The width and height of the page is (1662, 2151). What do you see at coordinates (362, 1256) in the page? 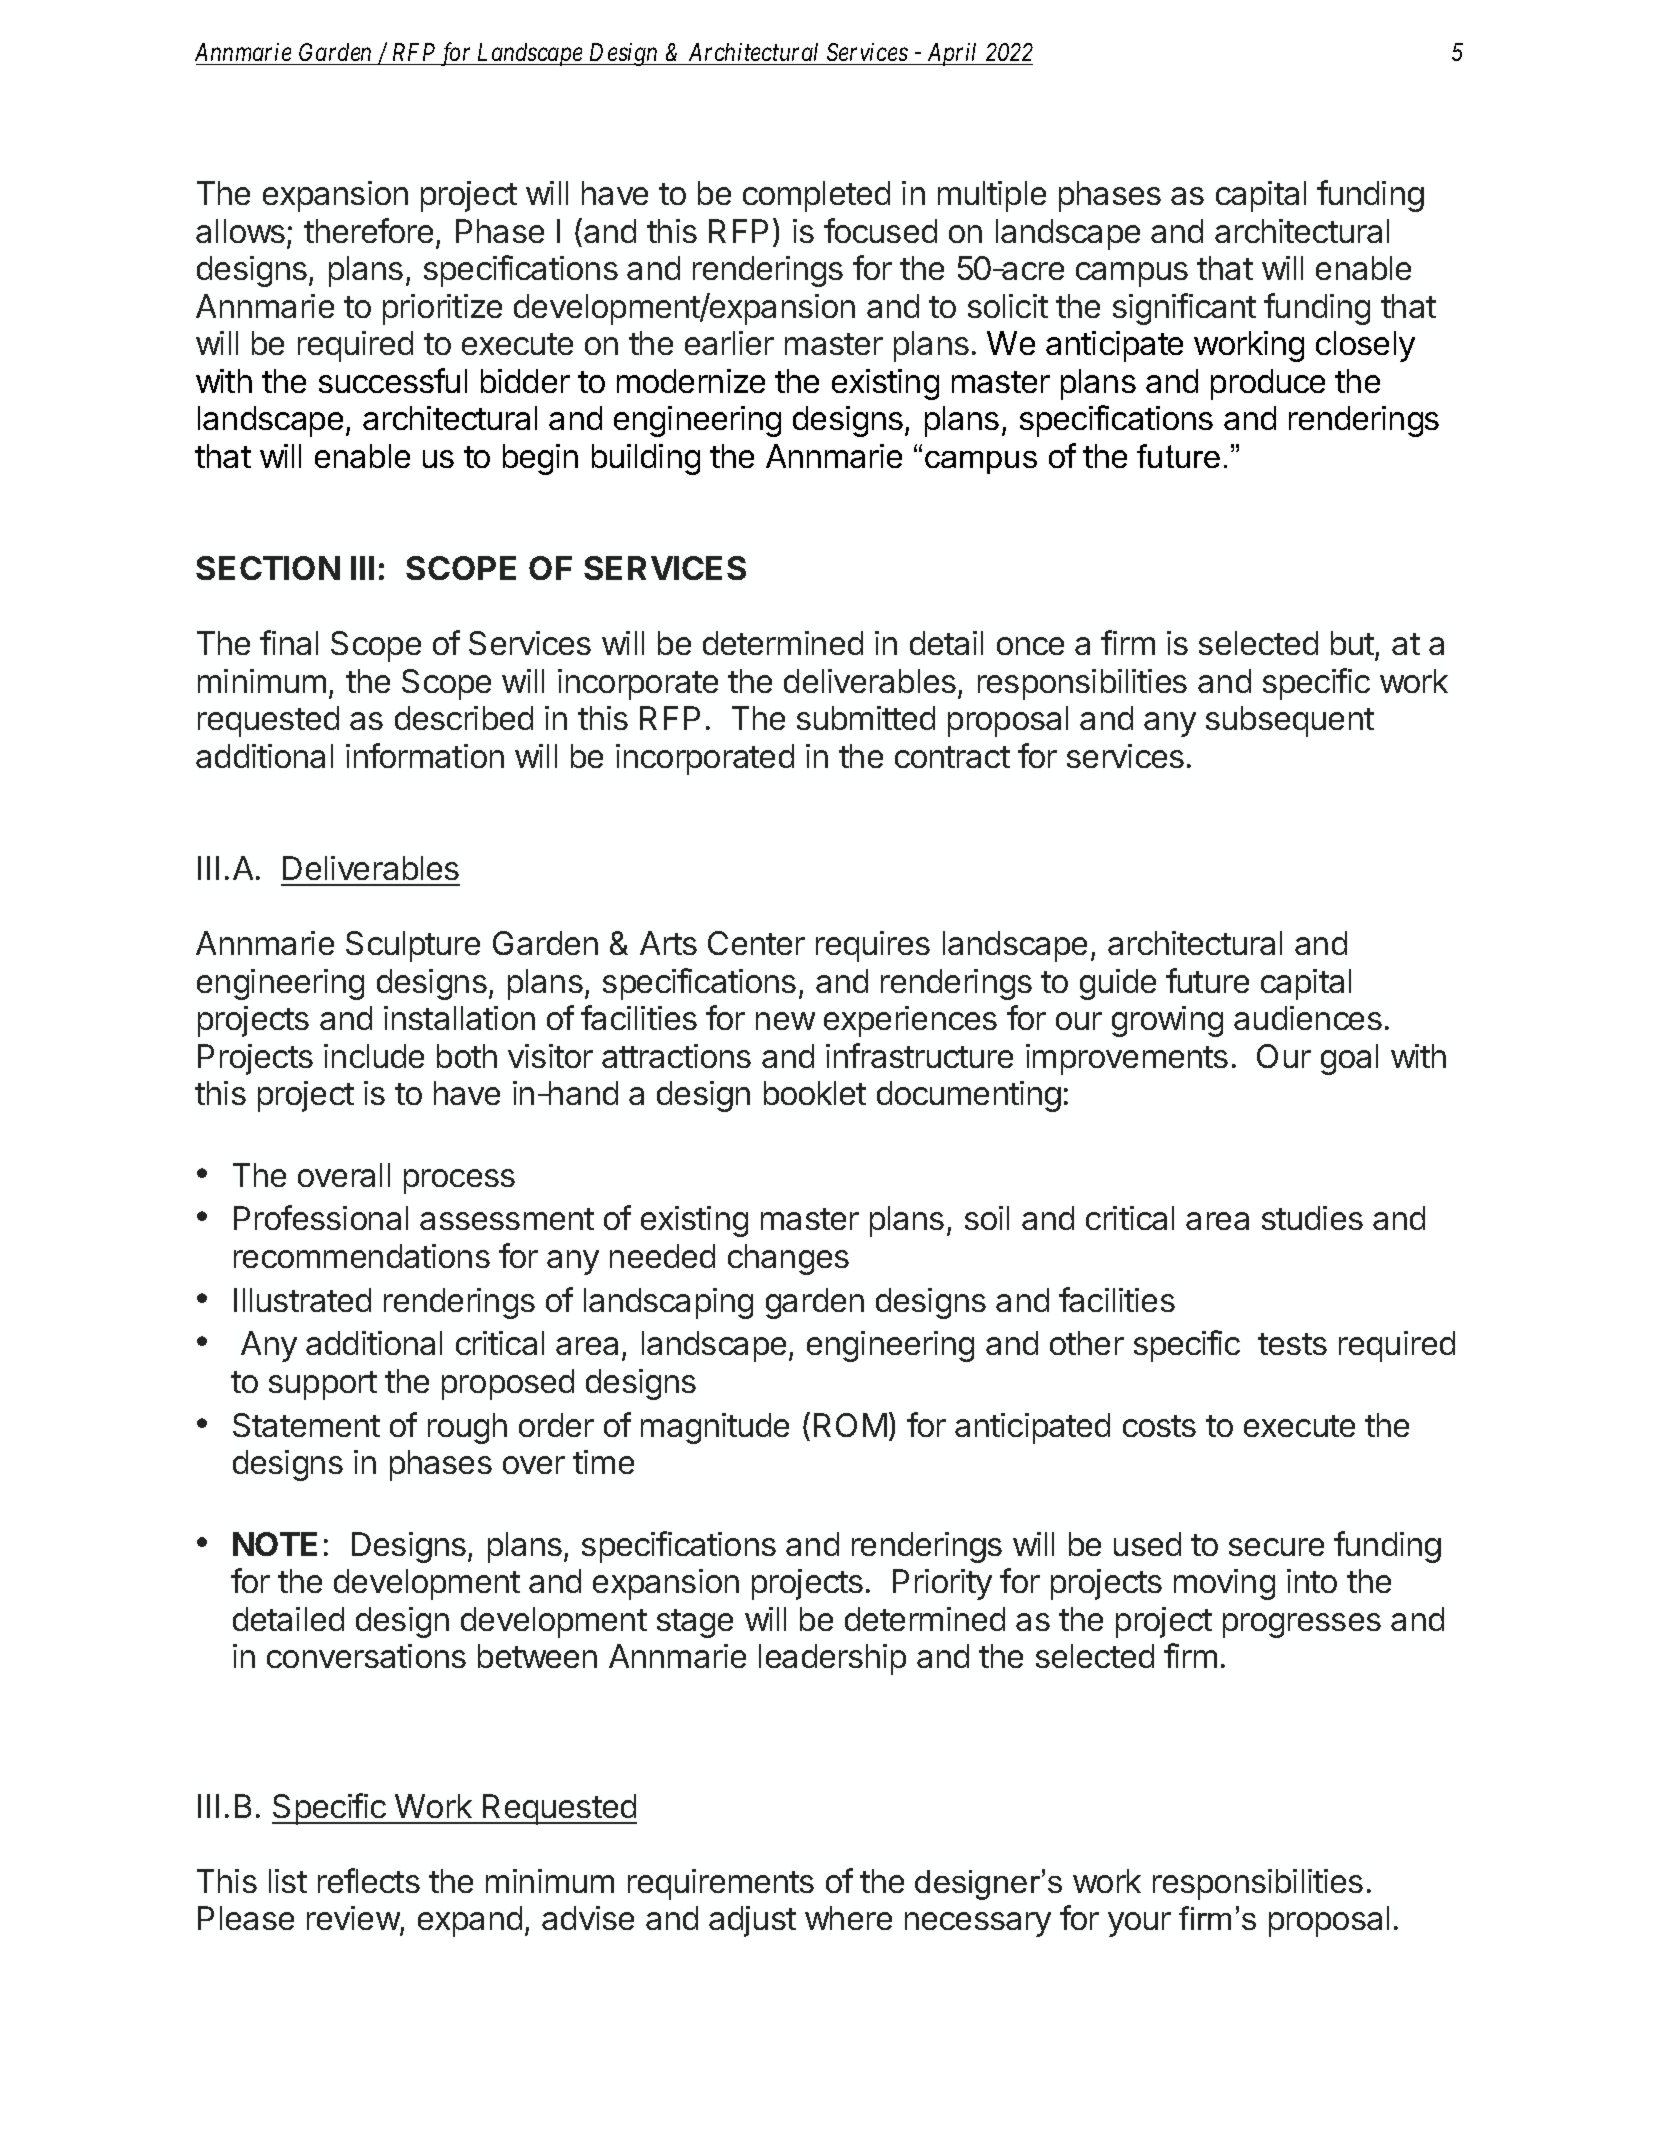
I see `recommendations` at bounding box center [362, 1256].
